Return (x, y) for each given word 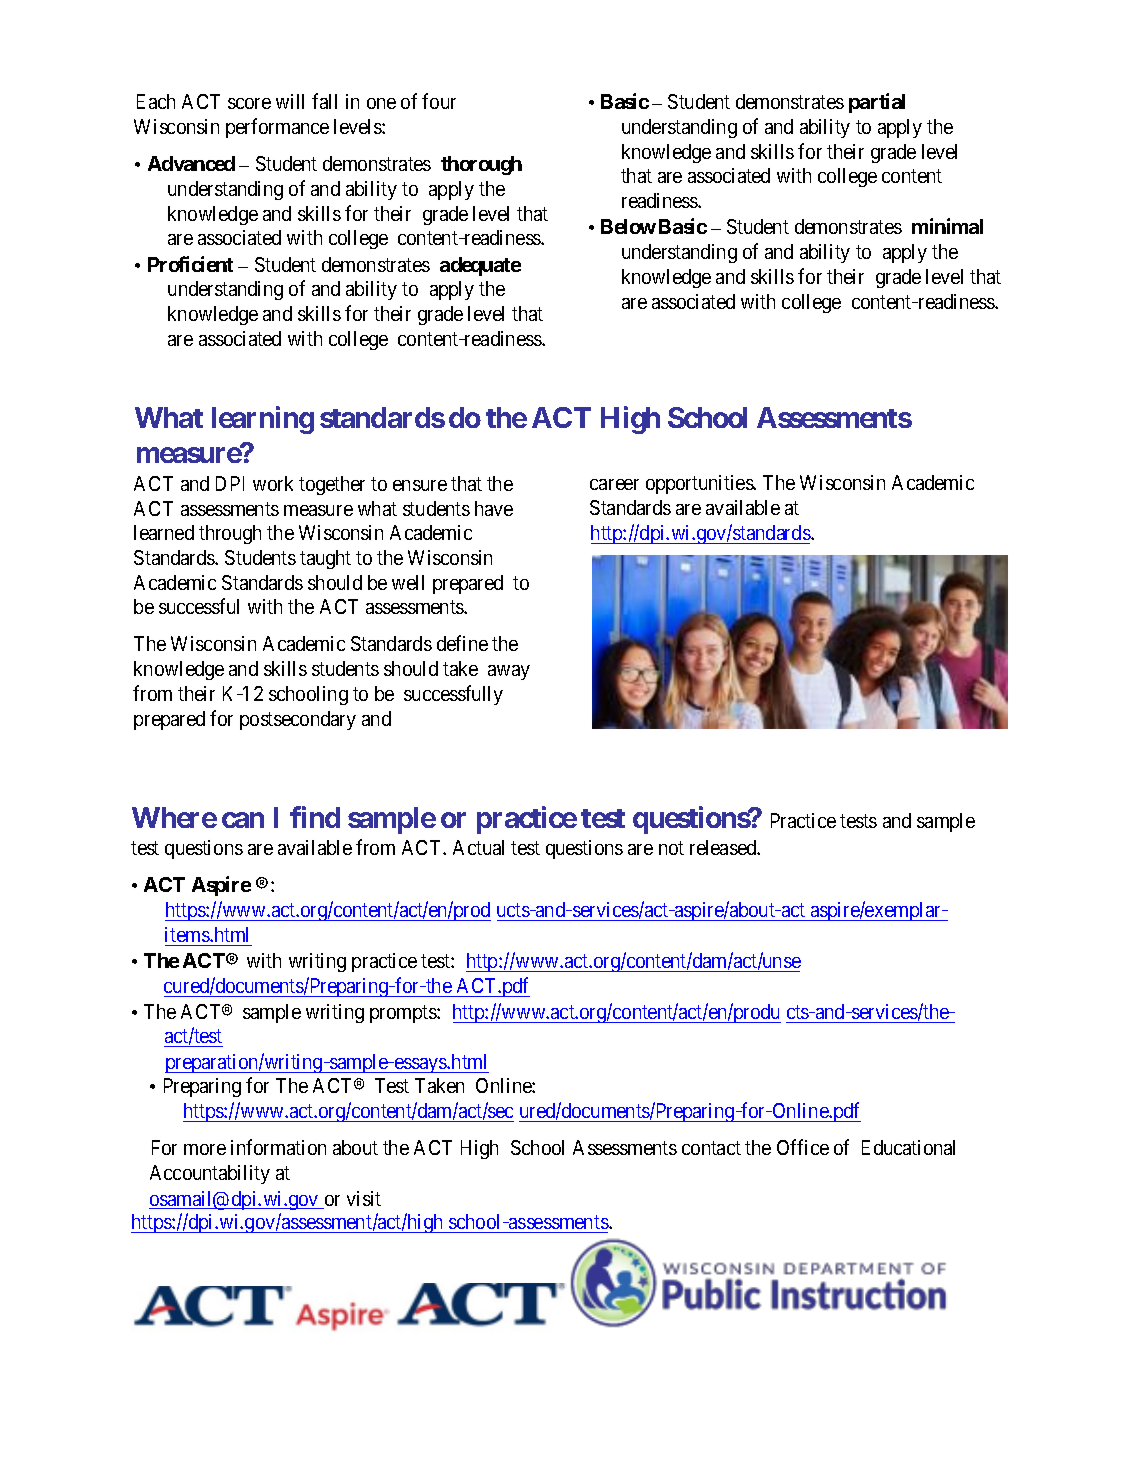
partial (877, 103)
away (509, 672)
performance (277, 128)
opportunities (700, 484)
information (278, 1147)
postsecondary (298, 720)
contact (711, 1148)
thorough (481, 165)
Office (803, 1147)
